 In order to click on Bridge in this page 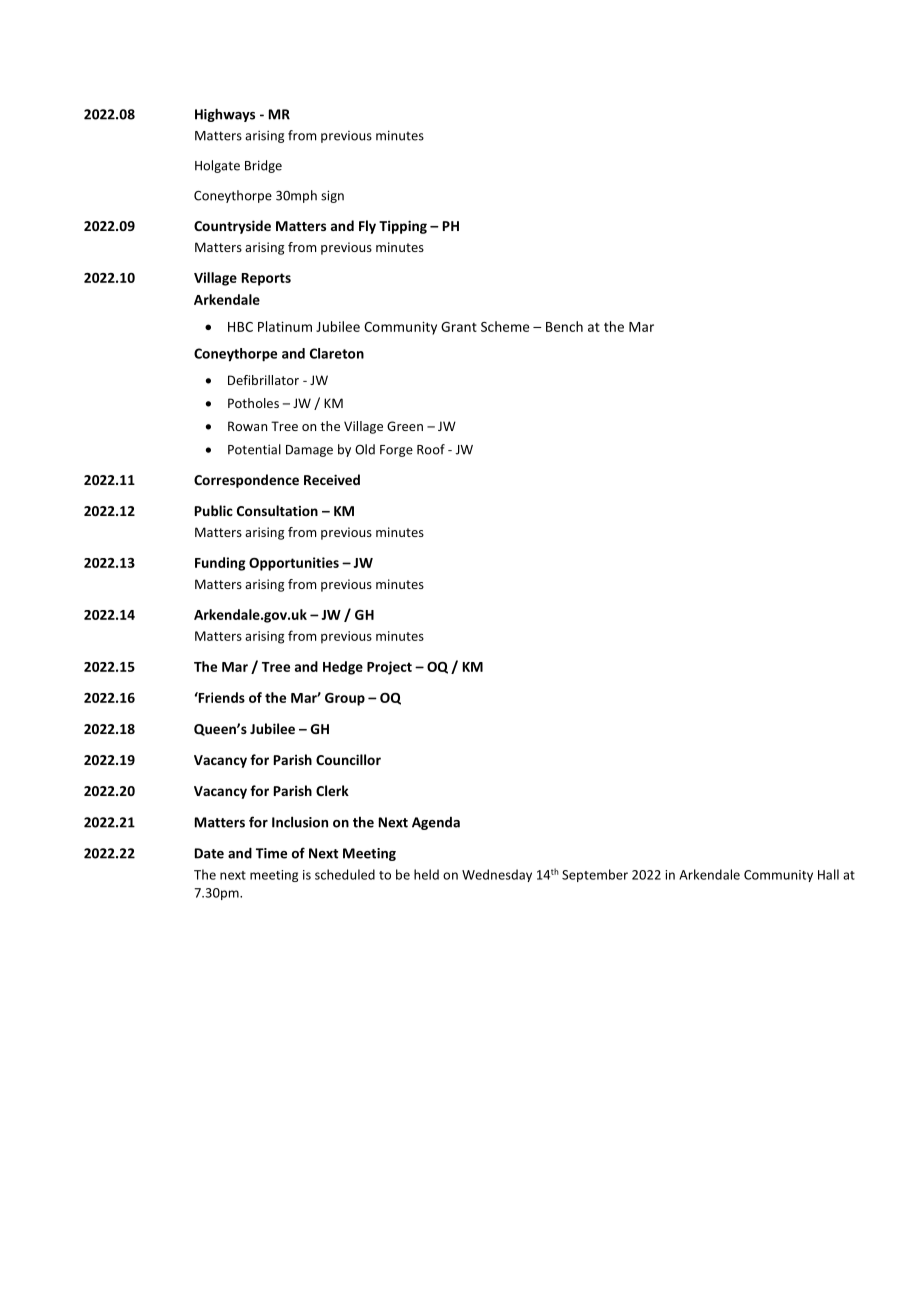, I will do `click(263, 166)`.
